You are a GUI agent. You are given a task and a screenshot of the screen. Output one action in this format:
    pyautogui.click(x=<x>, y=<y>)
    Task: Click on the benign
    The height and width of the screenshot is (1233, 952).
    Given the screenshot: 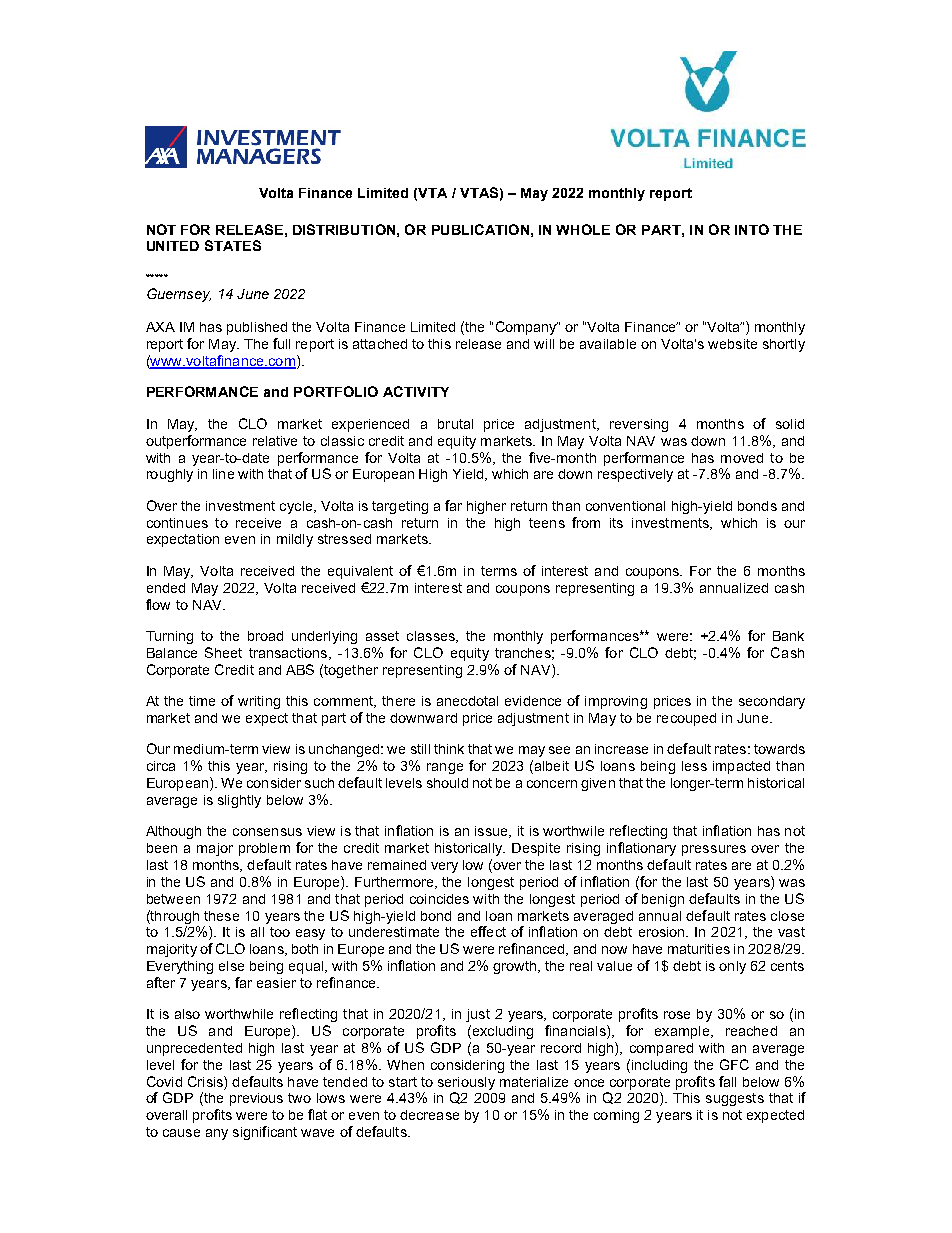 What is the action you would take?
    pyautogui.click(x=663, y=900)
